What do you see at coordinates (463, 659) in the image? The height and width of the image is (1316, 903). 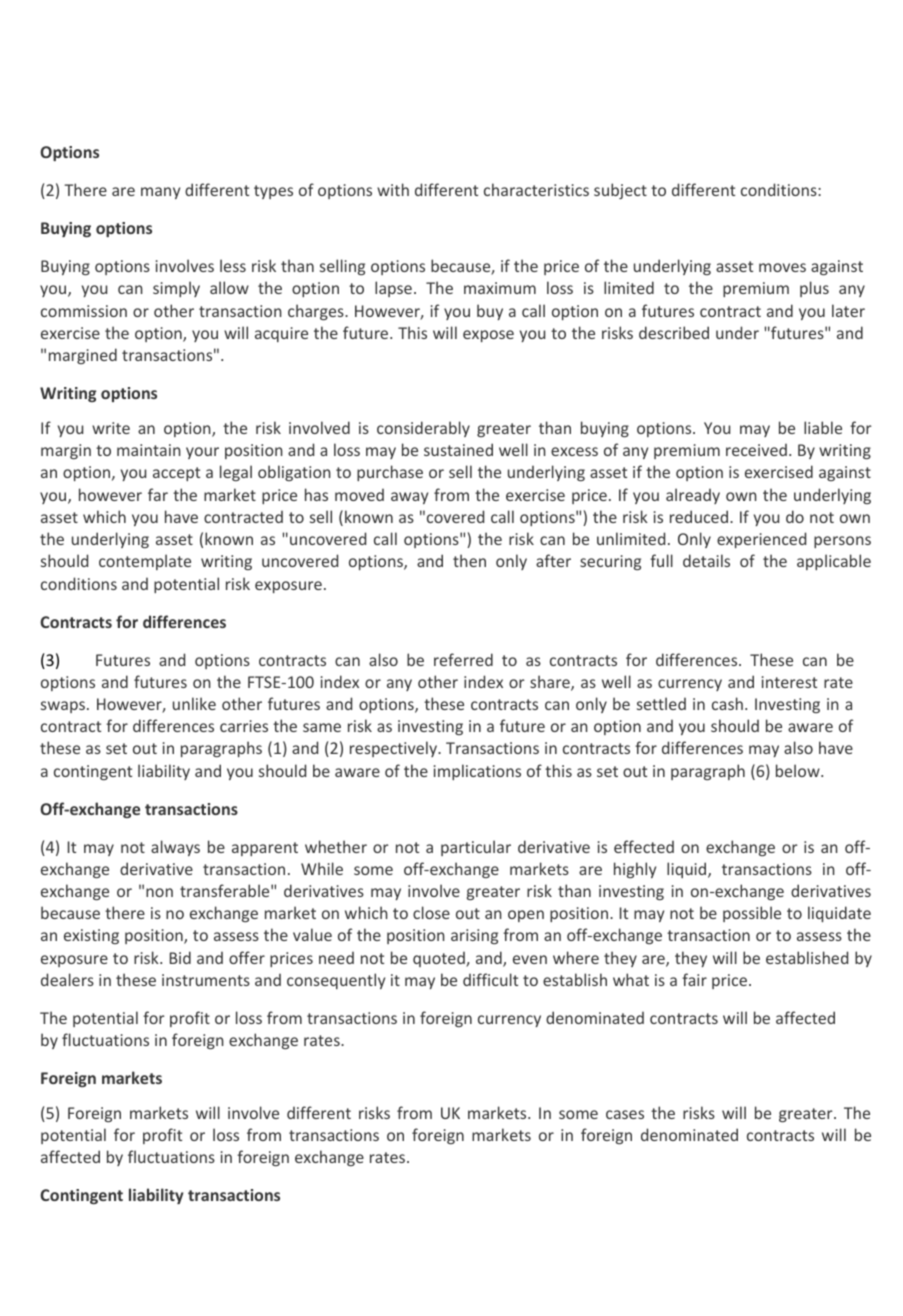 I see `referred` at bounding box center [463, 659].
